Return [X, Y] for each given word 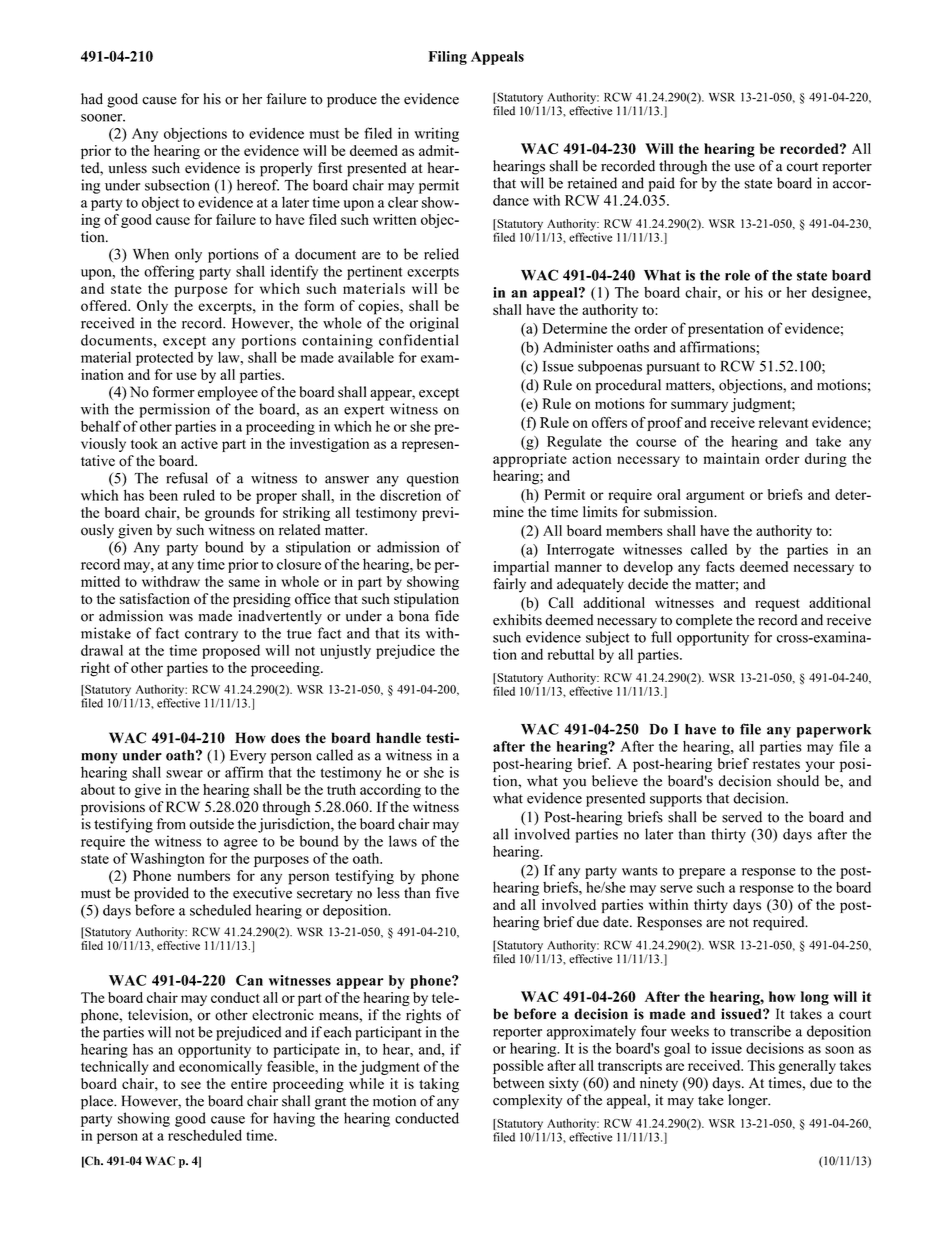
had [92, 99]
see [191, 1085]
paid [661, 184]
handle [398, 738]
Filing [447, 58]
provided [161, 894]
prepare [702, 873]
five [447, 893]
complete [704, 621]
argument [715, 497]
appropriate [530, 460]
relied [441, 254]
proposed [231, 652]
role [737, 275]
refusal [187, 478]
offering [169, 272]
